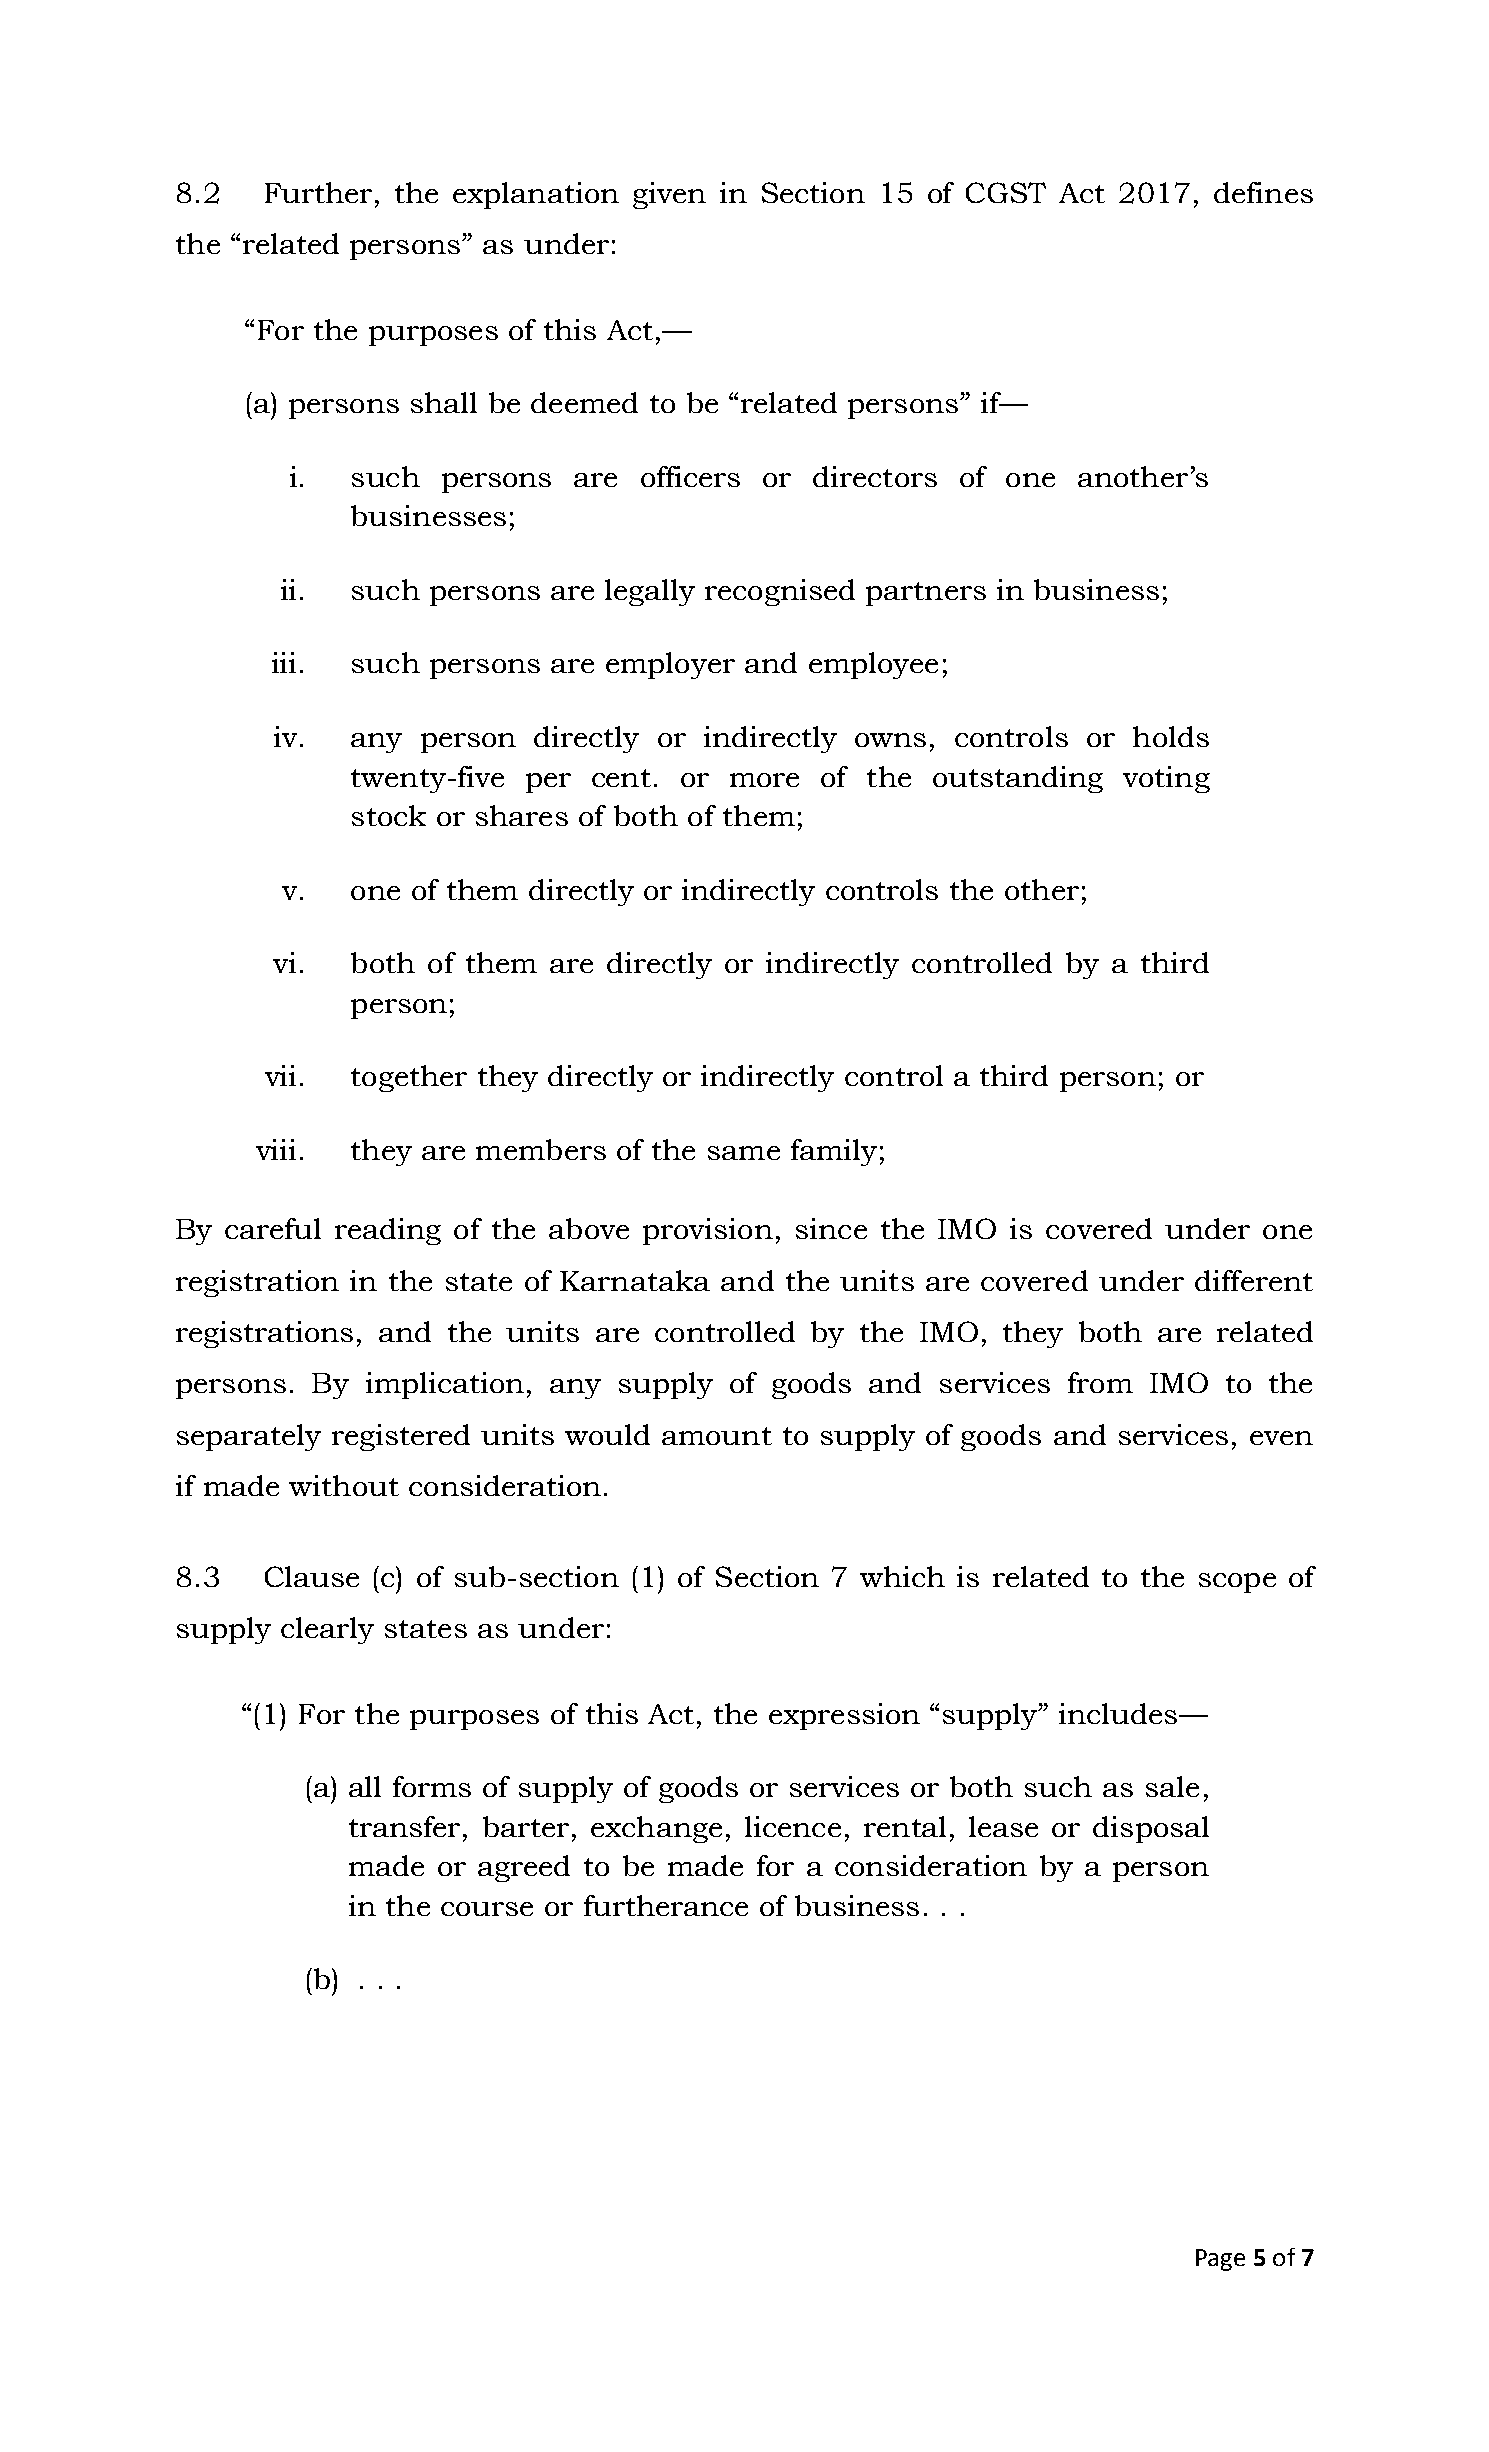 This document has width=1489, height=2452. What do you see at coordinates (793, 1826) in the document?
I see `licence` at bounding box center [793, 1826].
